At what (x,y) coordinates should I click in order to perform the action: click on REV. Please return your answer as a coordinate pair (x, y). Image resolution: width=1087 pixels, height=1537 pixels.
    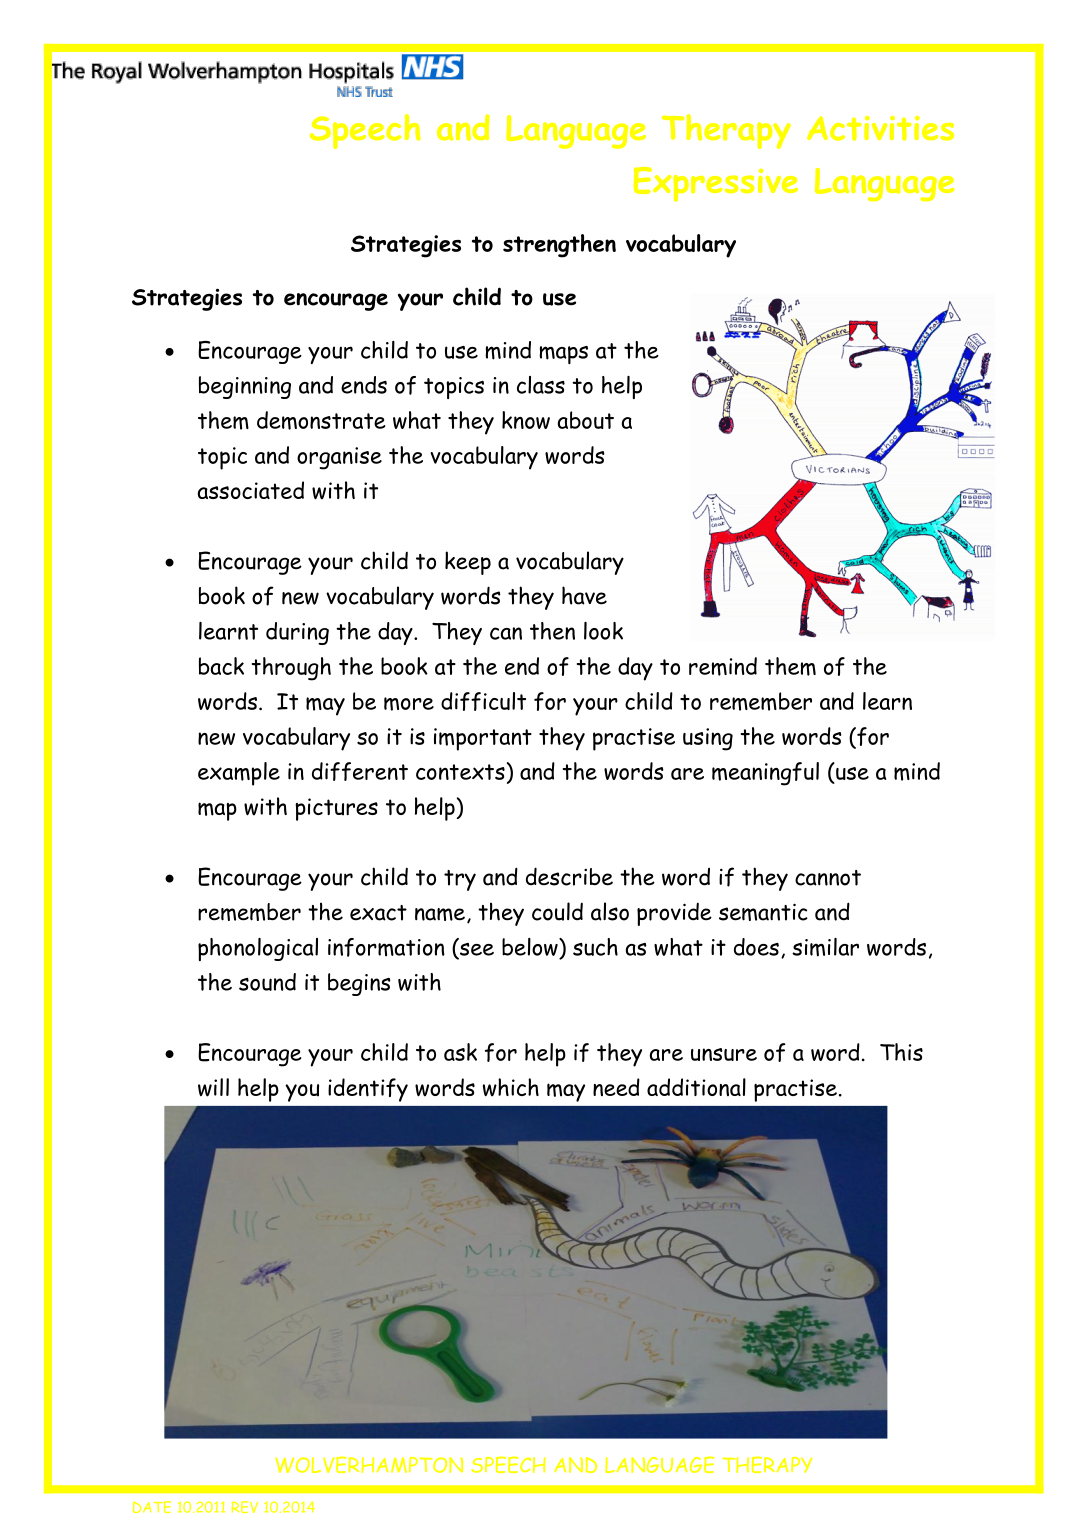
    Looking at the image, I should click on (245, 1507).
